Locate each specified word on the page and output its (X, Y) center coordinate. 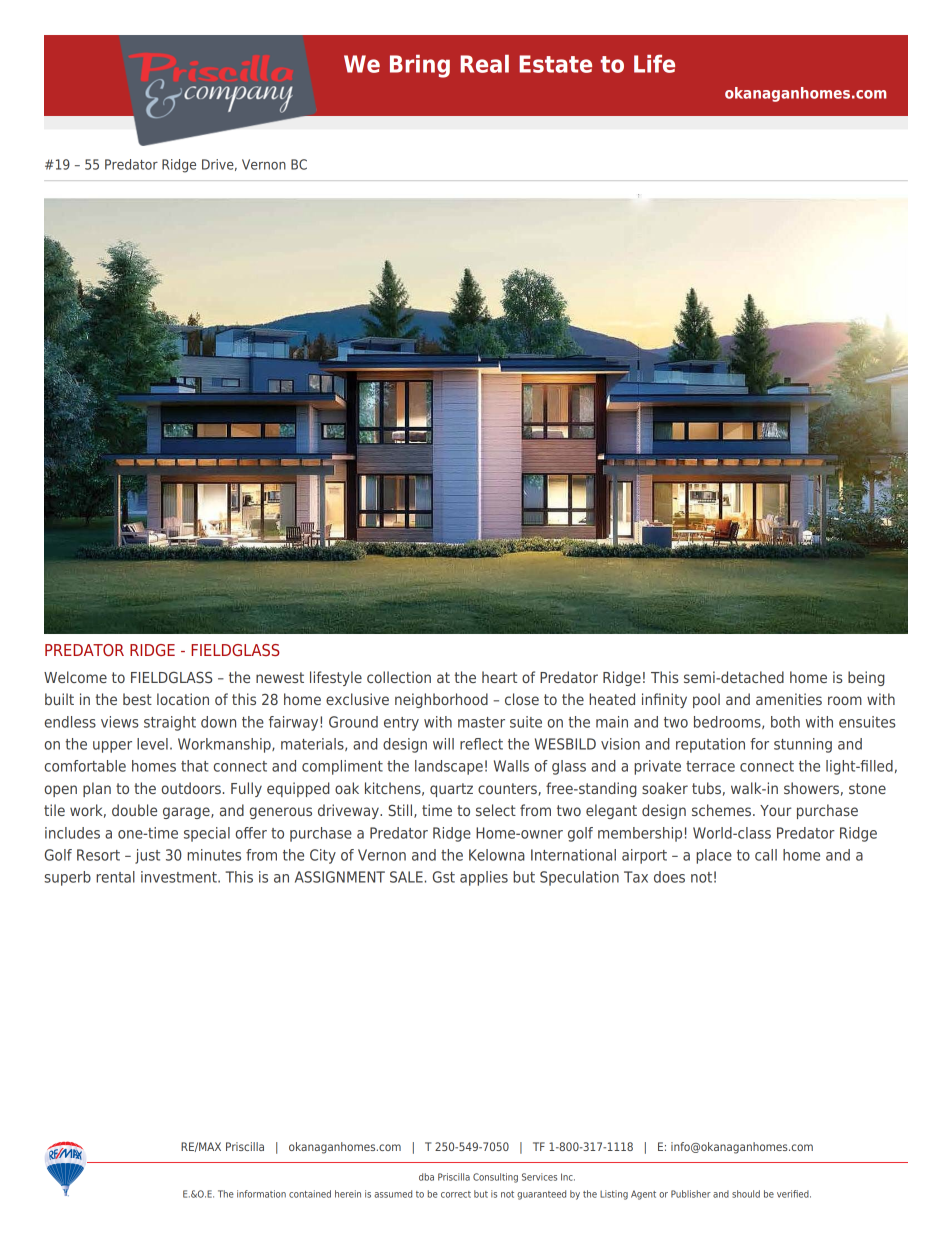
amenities (789, 699)
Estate (555, 64)
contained (310, 1194)
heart (499, 677)
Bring (420, 66)
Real (484, 64)
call (766, 855)
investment (180, 877)
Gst (444, 877)
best (137, 699)
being (866, 678)
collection (399, 677)
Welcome (75, 677)
